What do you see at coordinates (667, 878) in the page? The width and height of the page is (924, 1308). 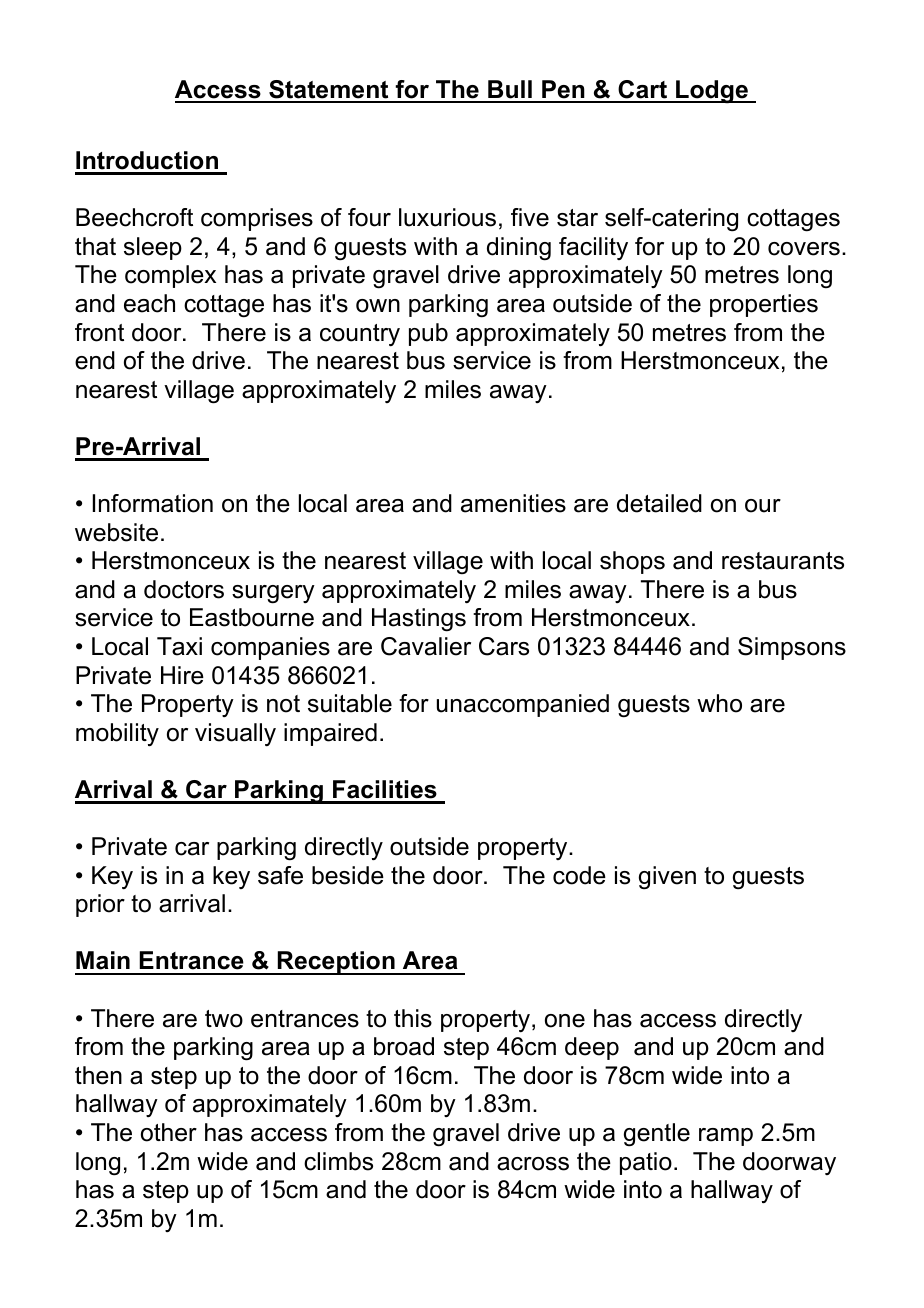 I see `given` at bounding box center [667, 878].
